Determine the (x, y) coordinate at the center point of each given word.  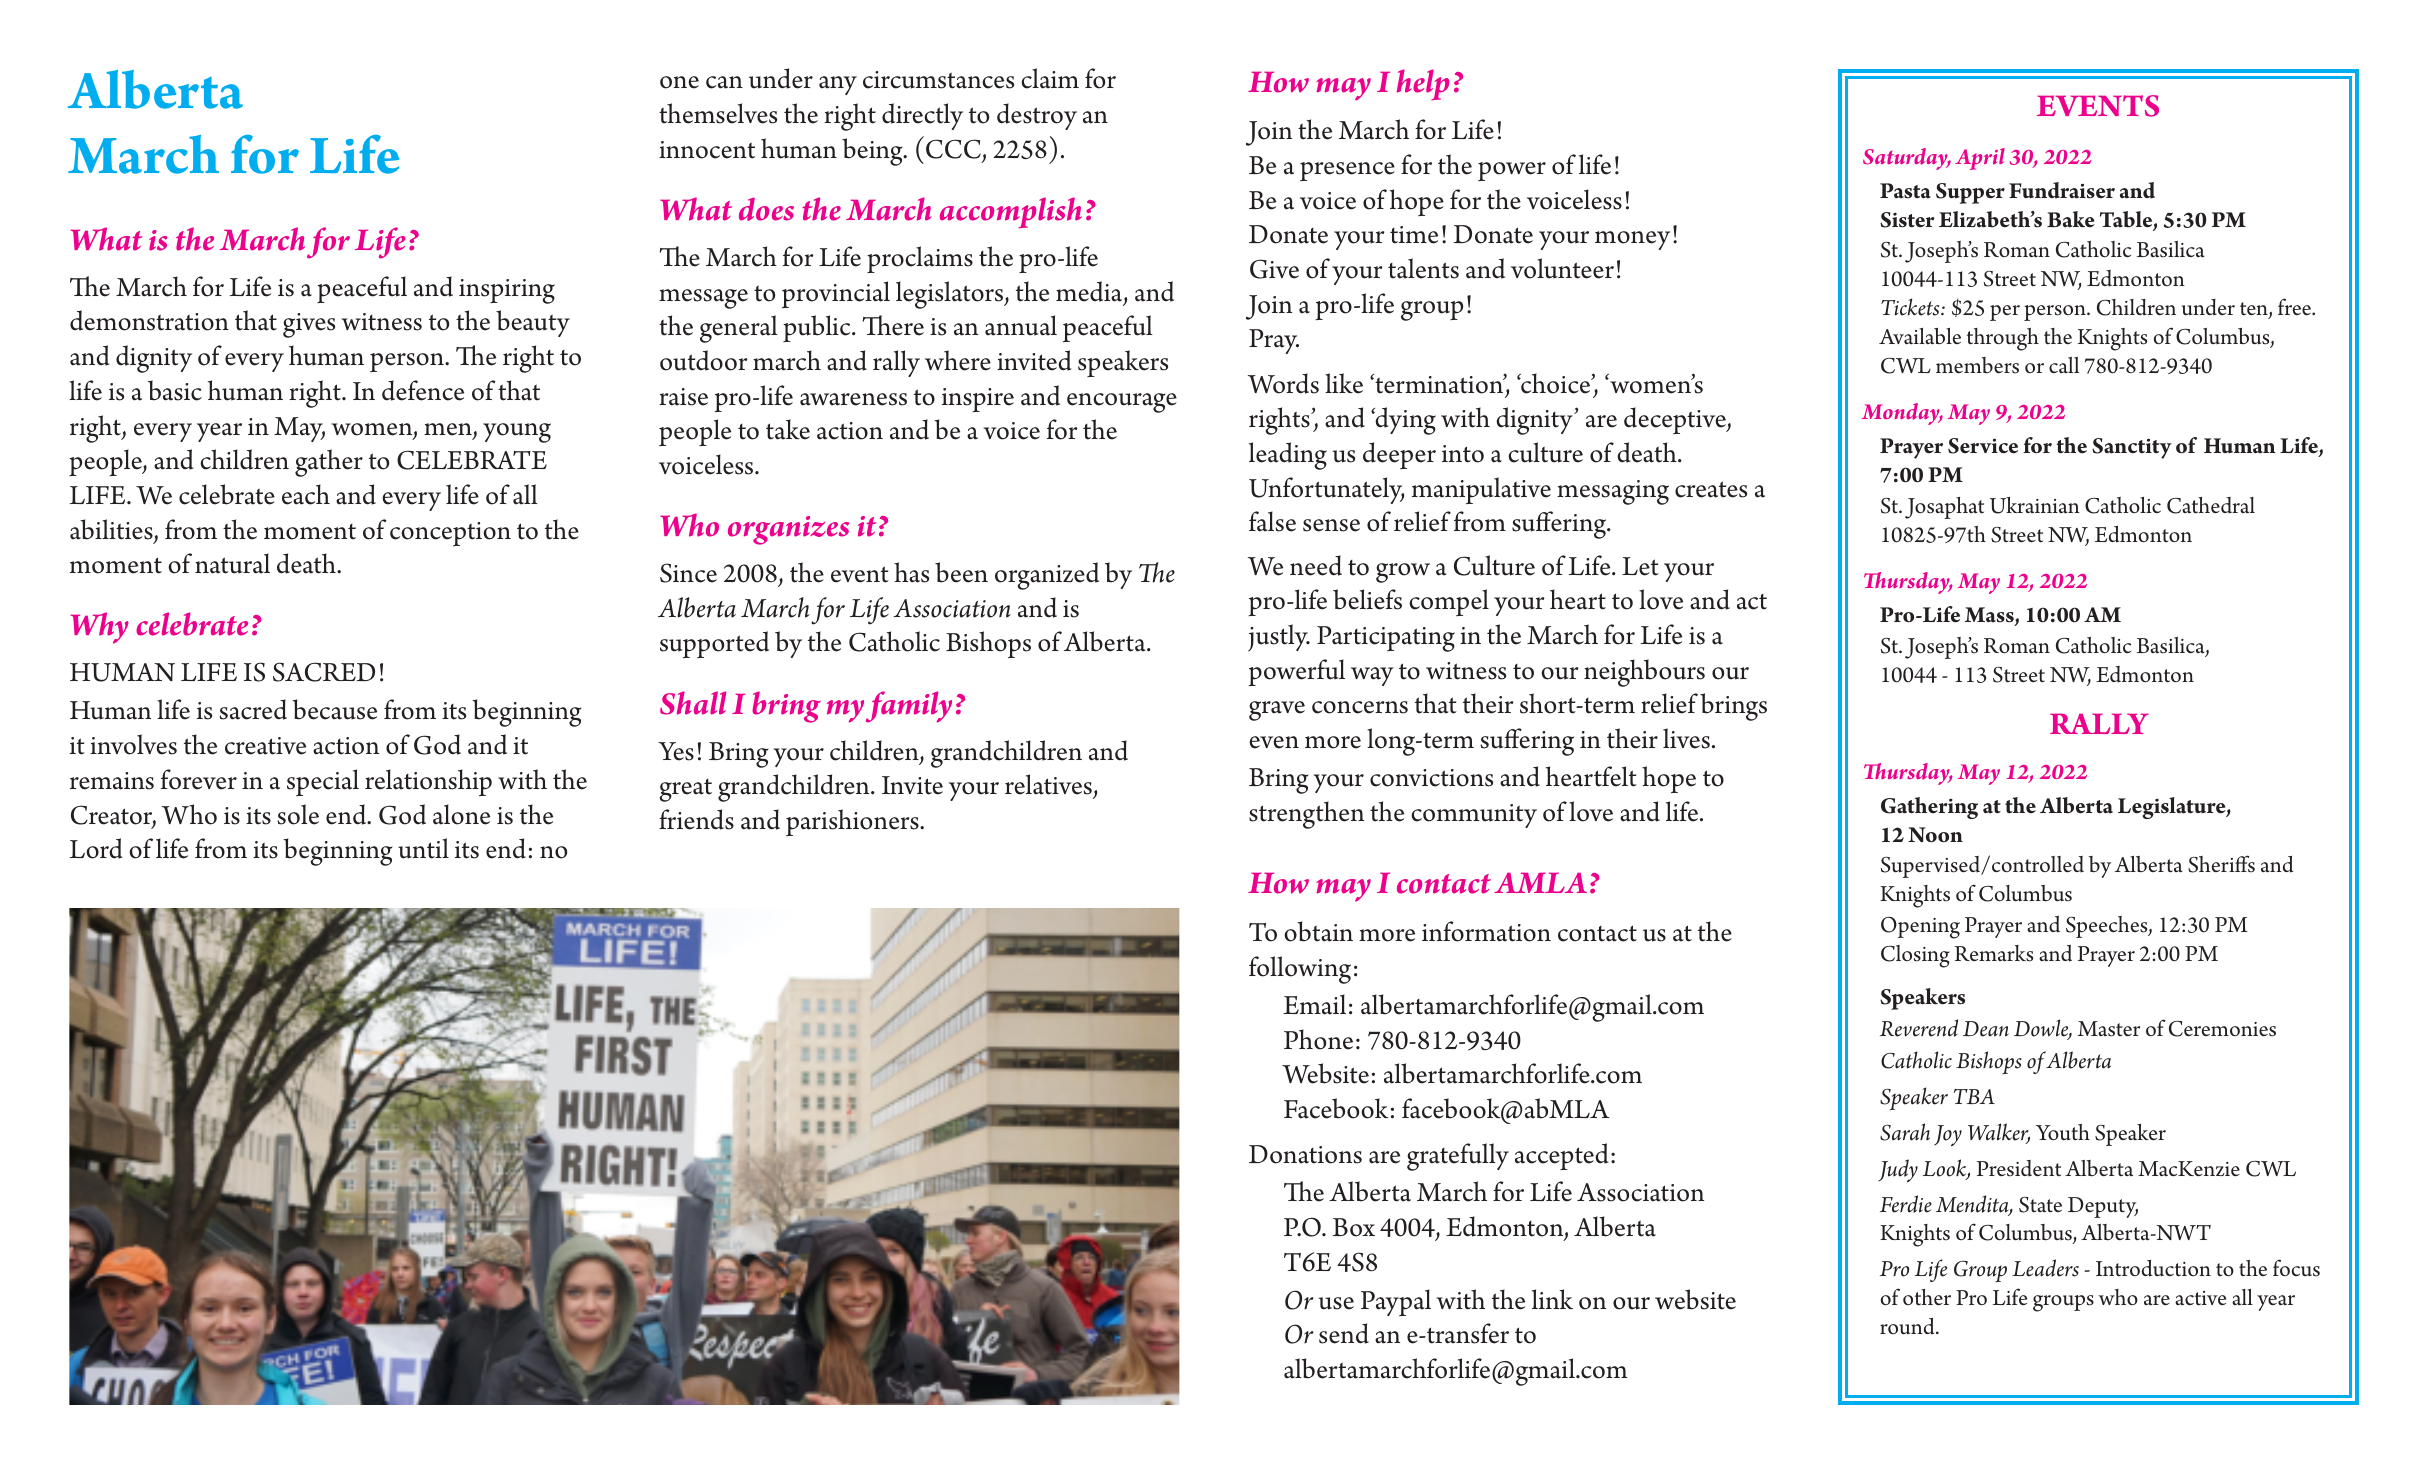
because (334, 709)
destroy (1037, 116)
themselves (718, 113)
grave (1277, 711)
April (1980, 159)
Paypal (1396, 1302)
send (1344, 1333)
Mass (1990, 616)
